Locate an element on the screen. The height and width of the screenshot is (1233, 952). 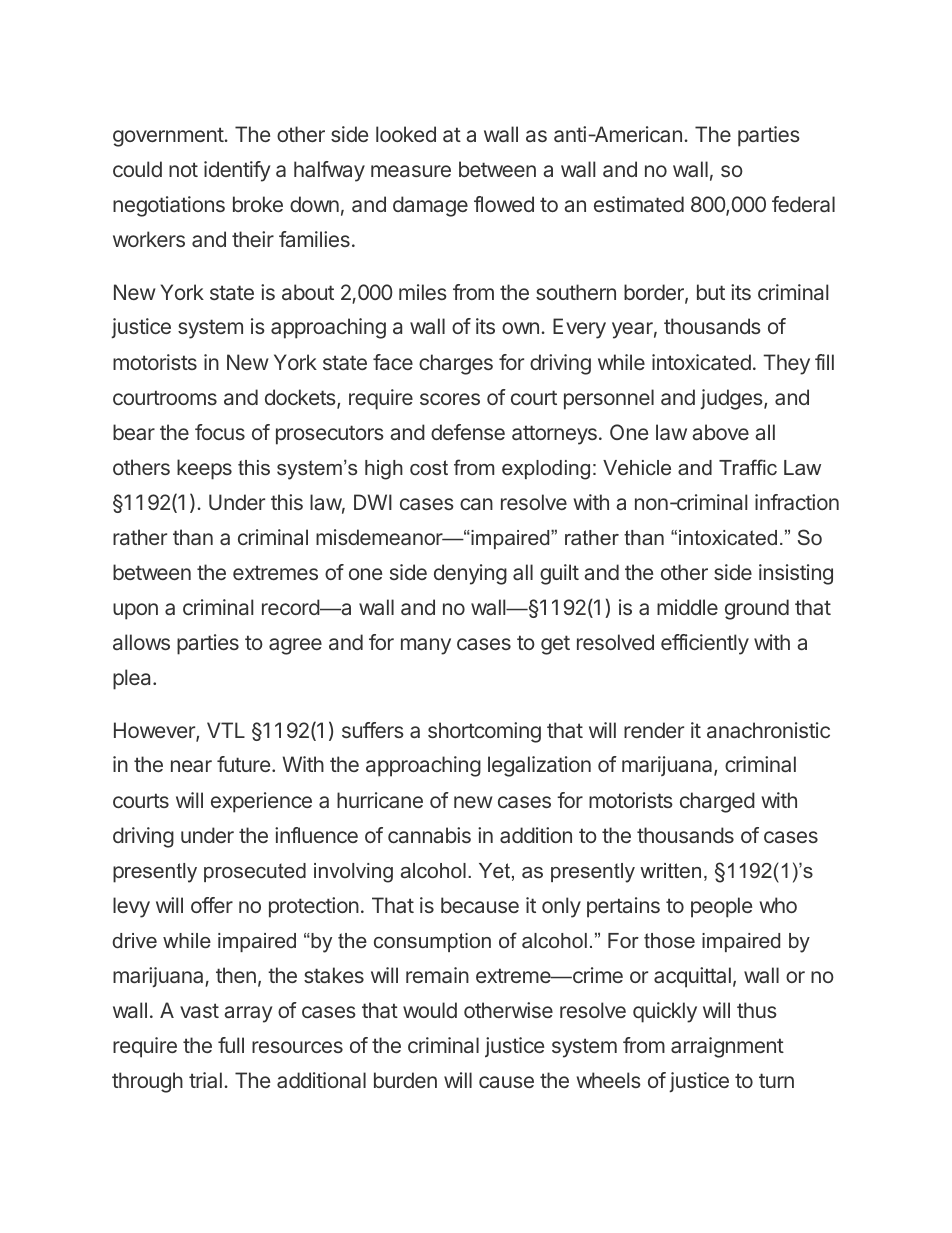
anachronistic is located at coordinates (768, 730).
